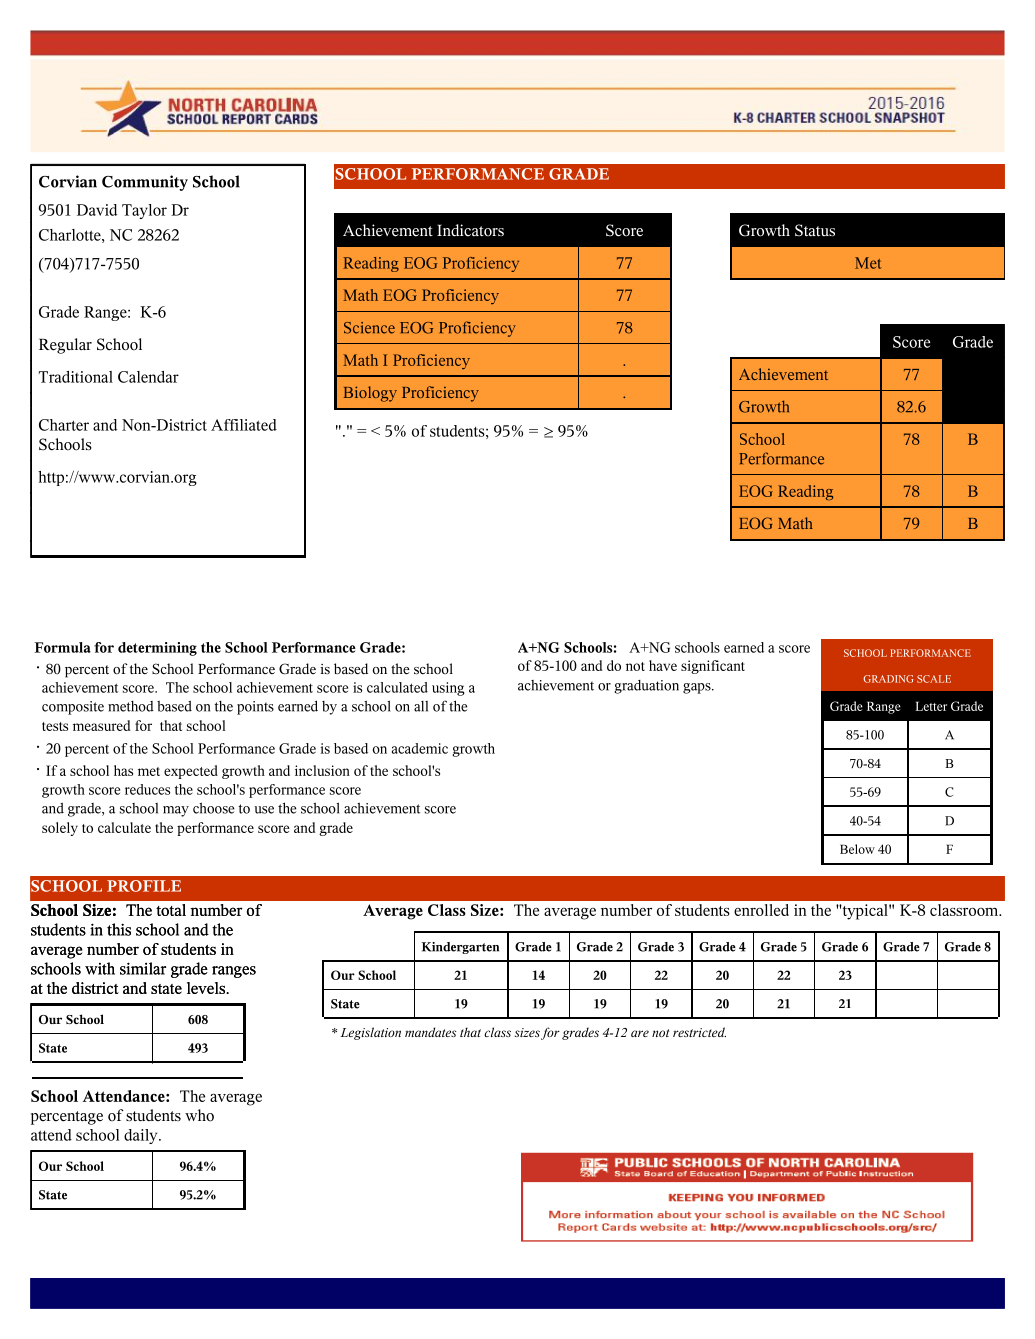  I want to click on Taylor, so click(144, 211).
